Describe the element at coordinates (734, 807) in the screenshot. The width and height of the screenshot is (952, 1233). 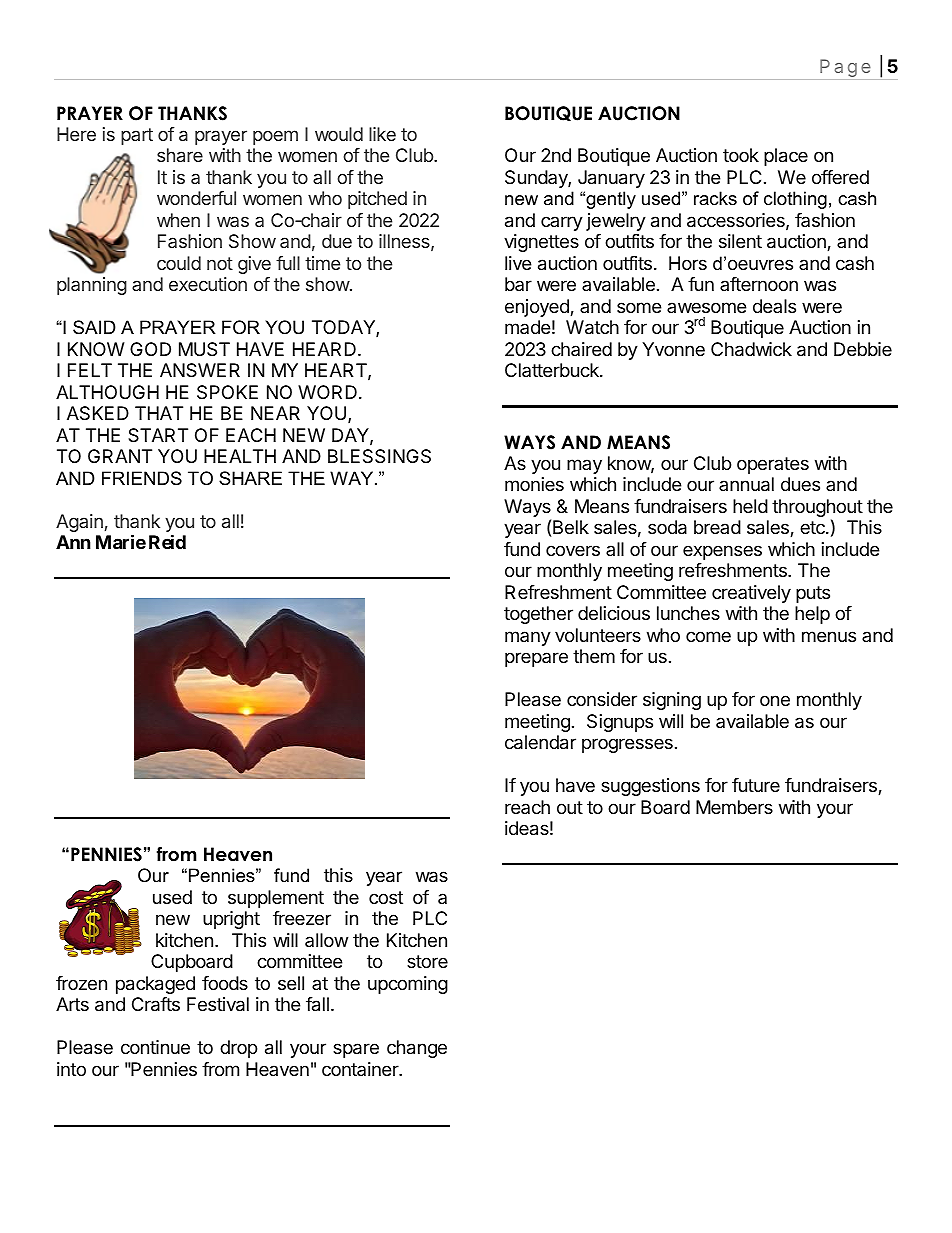
I see `Members` at that location.
